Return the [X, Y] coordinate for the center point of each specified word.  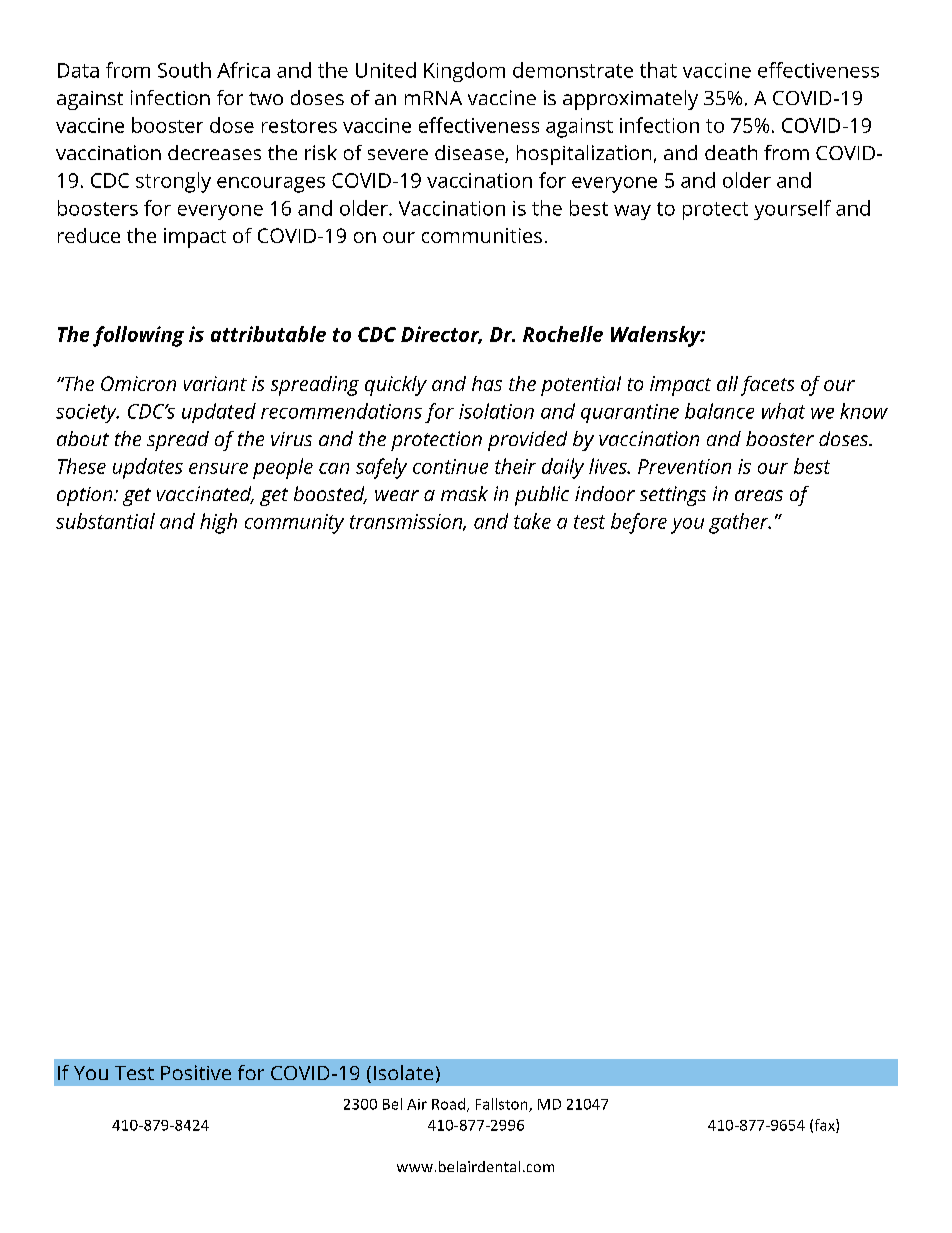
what [783, 411]
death [731, 152]
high [218, 523]
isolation [496, 411]
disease [470, 154]
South [184, 70]
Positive [196, 1072]
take [532, 521]
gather [740, 523]
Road [450, 1105]
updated [219, 413]
